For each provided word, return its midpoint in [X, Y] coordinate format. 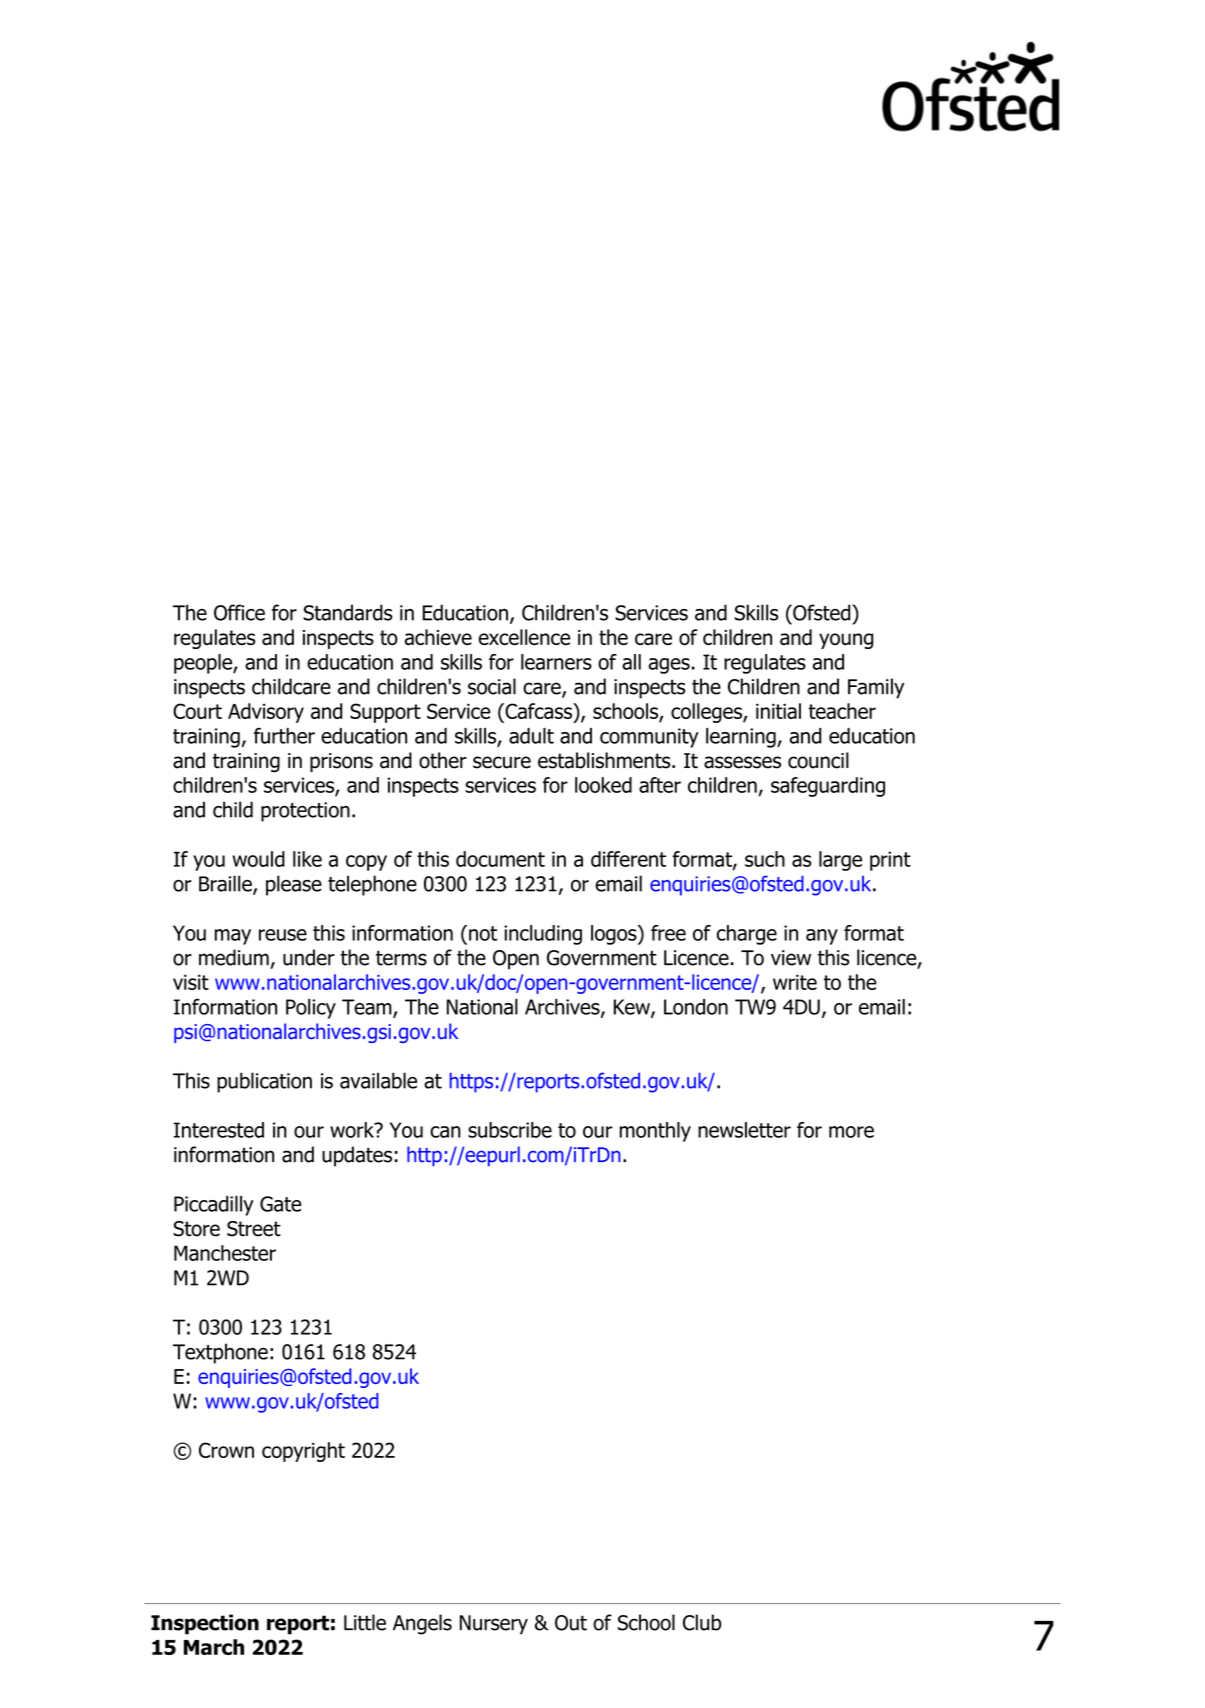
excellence [524, 637]
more [851, 1132]
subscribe [510, 1130]
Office [239, 612]
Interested [219, 1130]
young [846, 641]
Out [571, 1623]
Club [702, 1622]
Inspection [205, 1624]
